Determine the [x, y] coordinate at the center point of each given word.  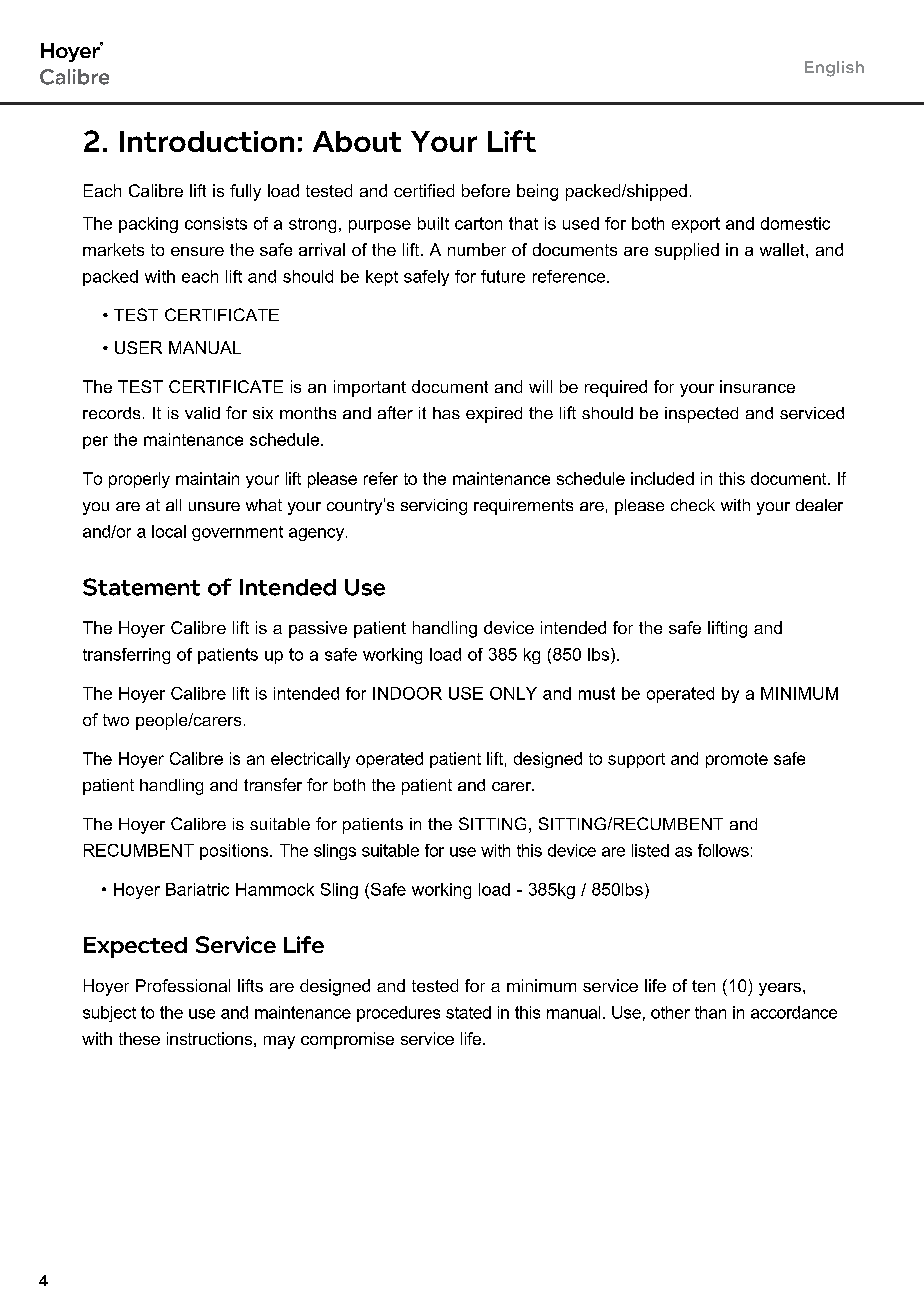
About [357, 141]
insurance [757, 386]
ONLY [513, 693]
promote [737, 760]
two [116, 720]
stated [468, 1012]
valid [202, 413]
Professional [183, 985]
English [834, 69]
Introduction [207, 141]
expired [494, 415]
